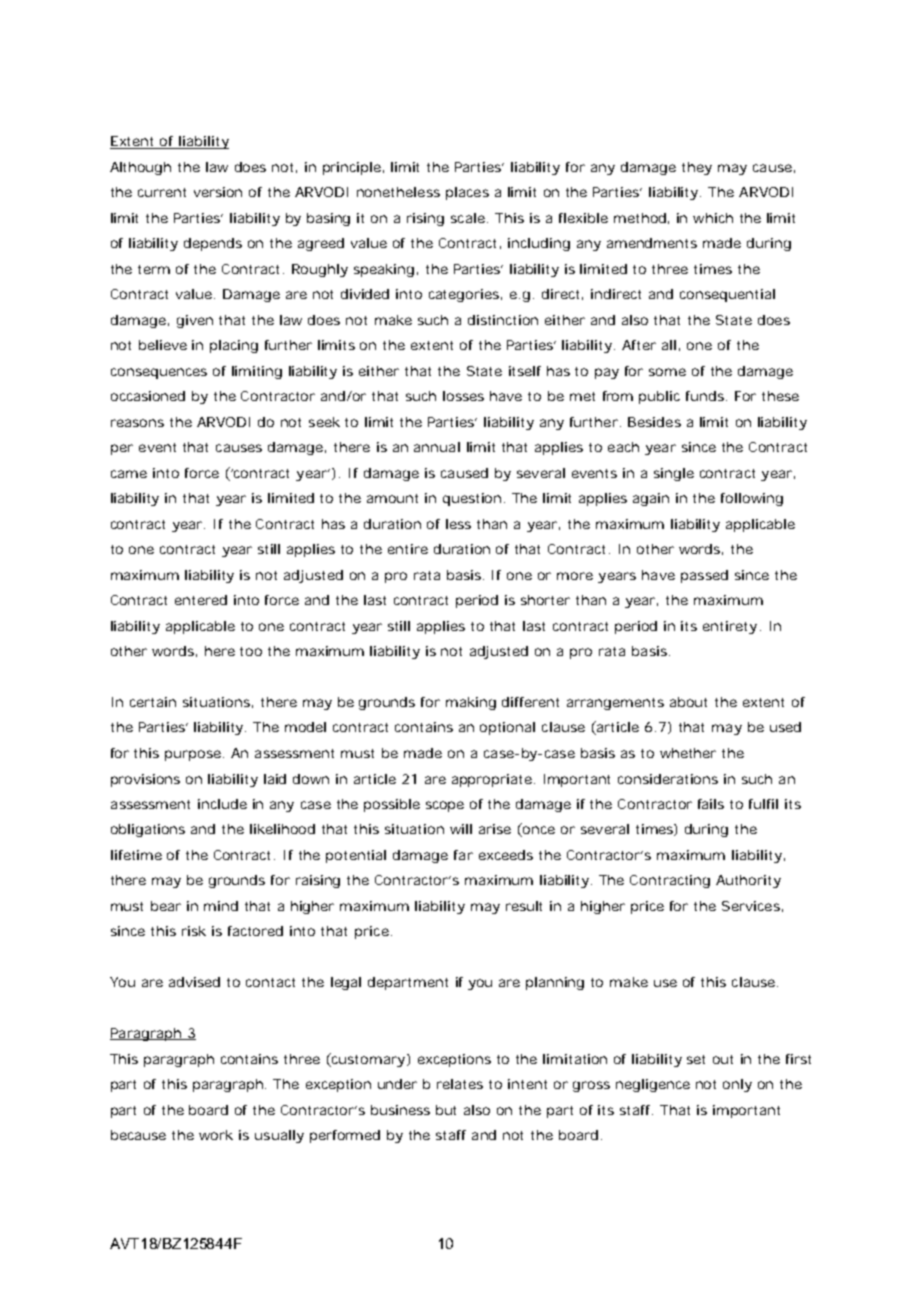  What do you see at coordinates (166, 906) in the document?
I see `bear` at bounding box center [166, 906].
